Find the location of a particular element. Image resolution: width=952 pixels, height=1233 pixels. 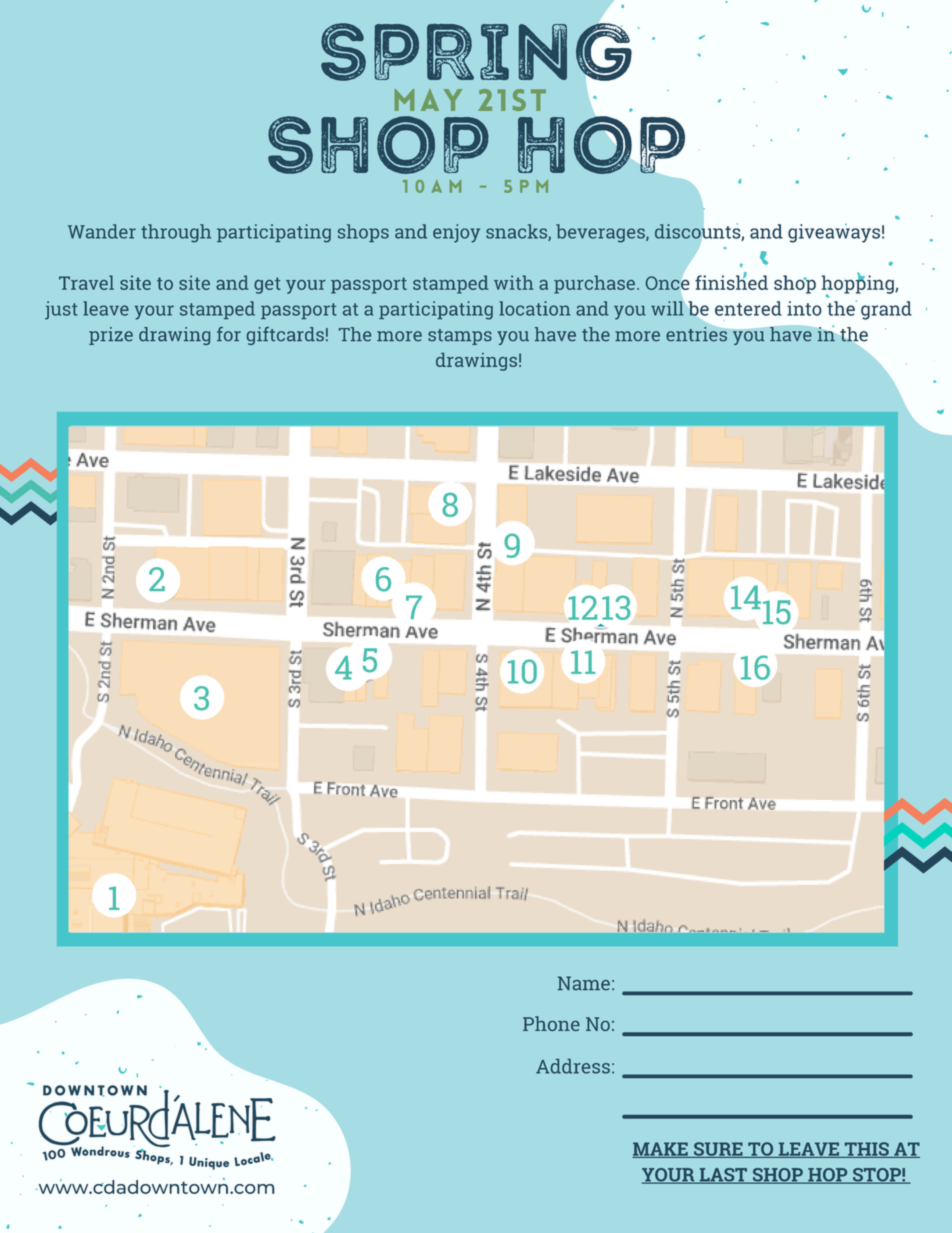

entries is located at coordinates (697, 333).
